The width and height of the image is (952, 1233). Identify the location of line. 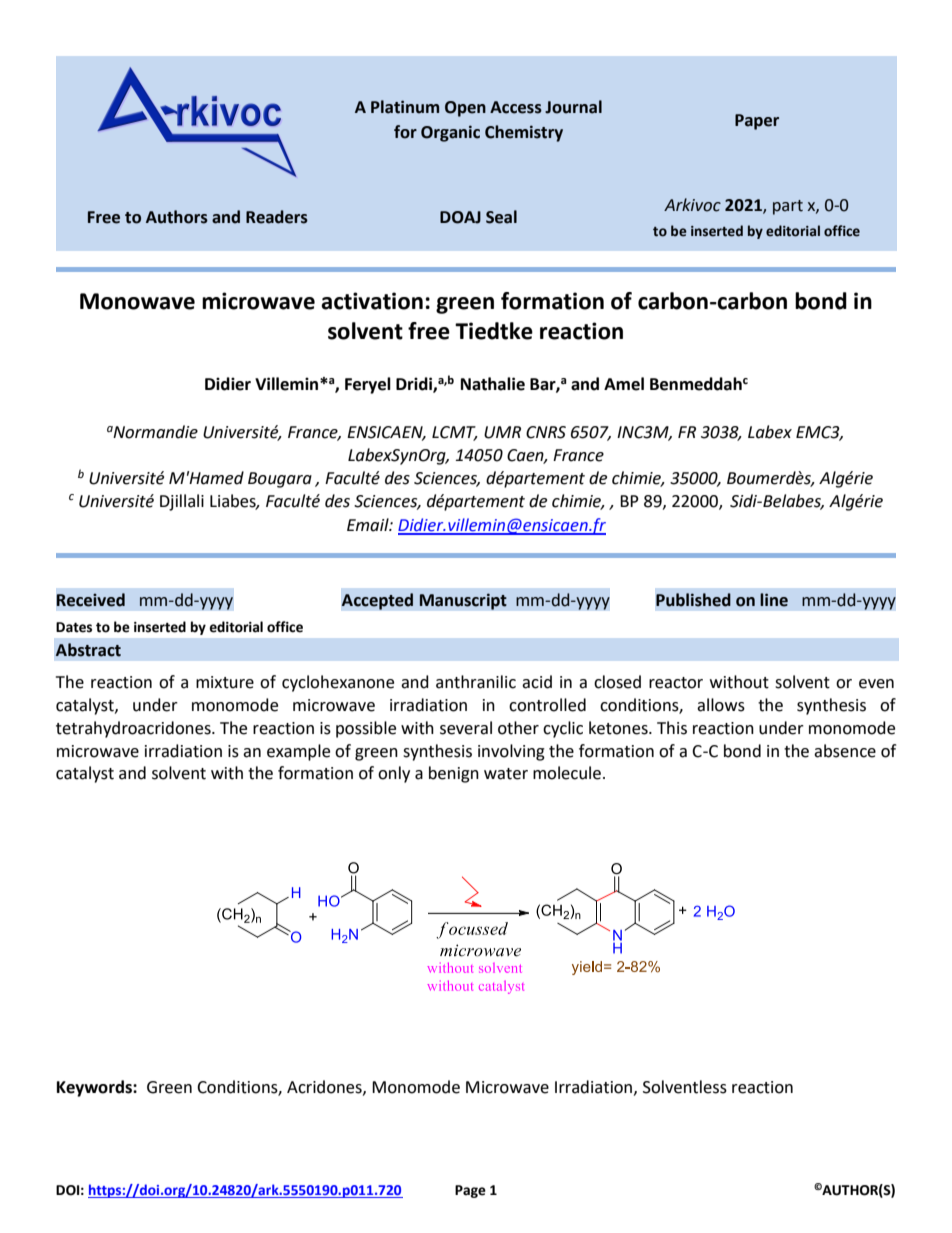
(774, 600).
